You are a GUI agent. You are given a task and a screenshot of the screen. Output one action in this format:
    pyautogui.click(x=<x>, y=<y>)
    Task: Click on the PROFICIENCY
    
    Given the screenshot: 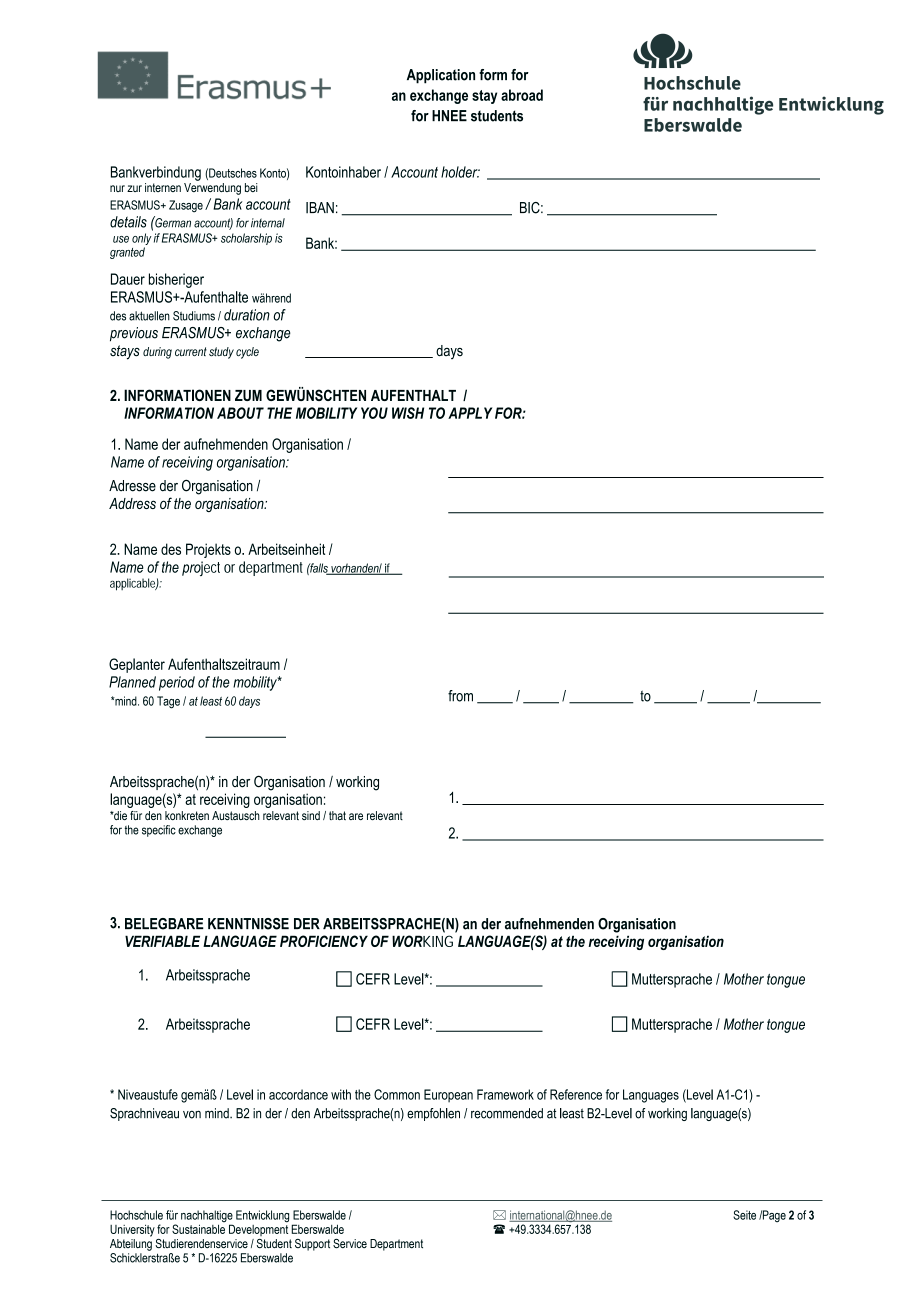 What is the action you would take?
    pyautogui.click(x=324, y=941)
